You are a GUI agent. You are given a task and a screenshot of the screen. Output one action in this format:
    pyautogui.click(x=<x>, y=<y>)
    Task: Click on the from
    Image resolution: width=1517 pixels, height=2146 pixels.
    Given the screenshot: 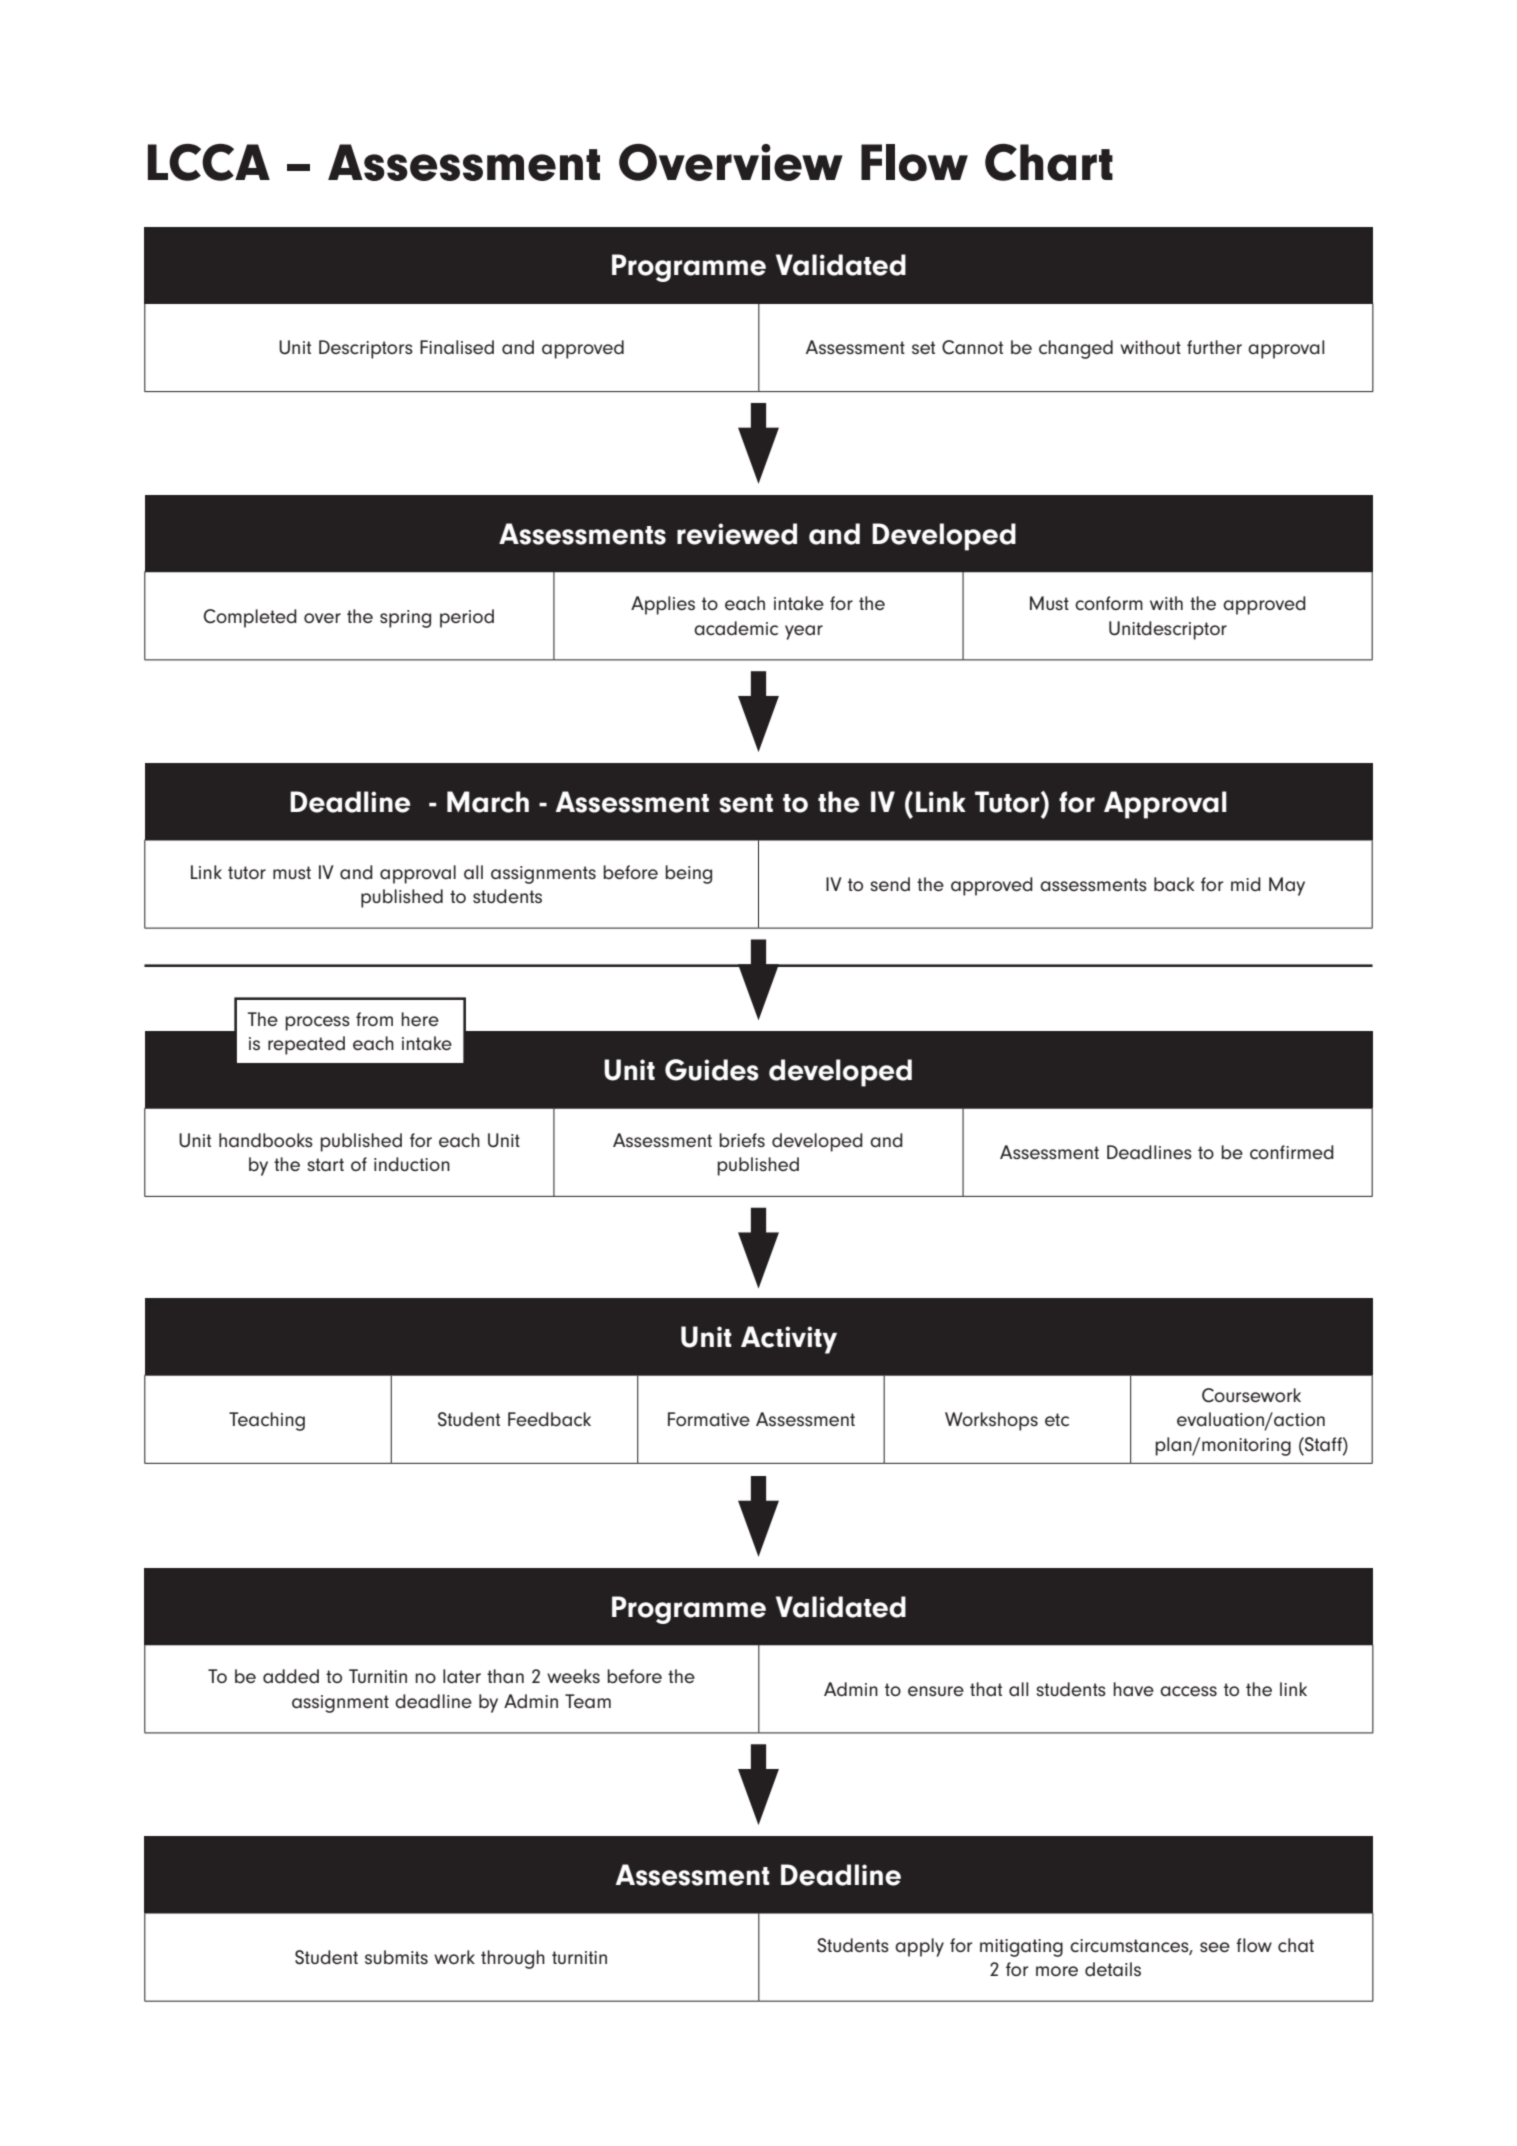 What is the action you would take?
    pyautogui.click(x=374, y=1019)
